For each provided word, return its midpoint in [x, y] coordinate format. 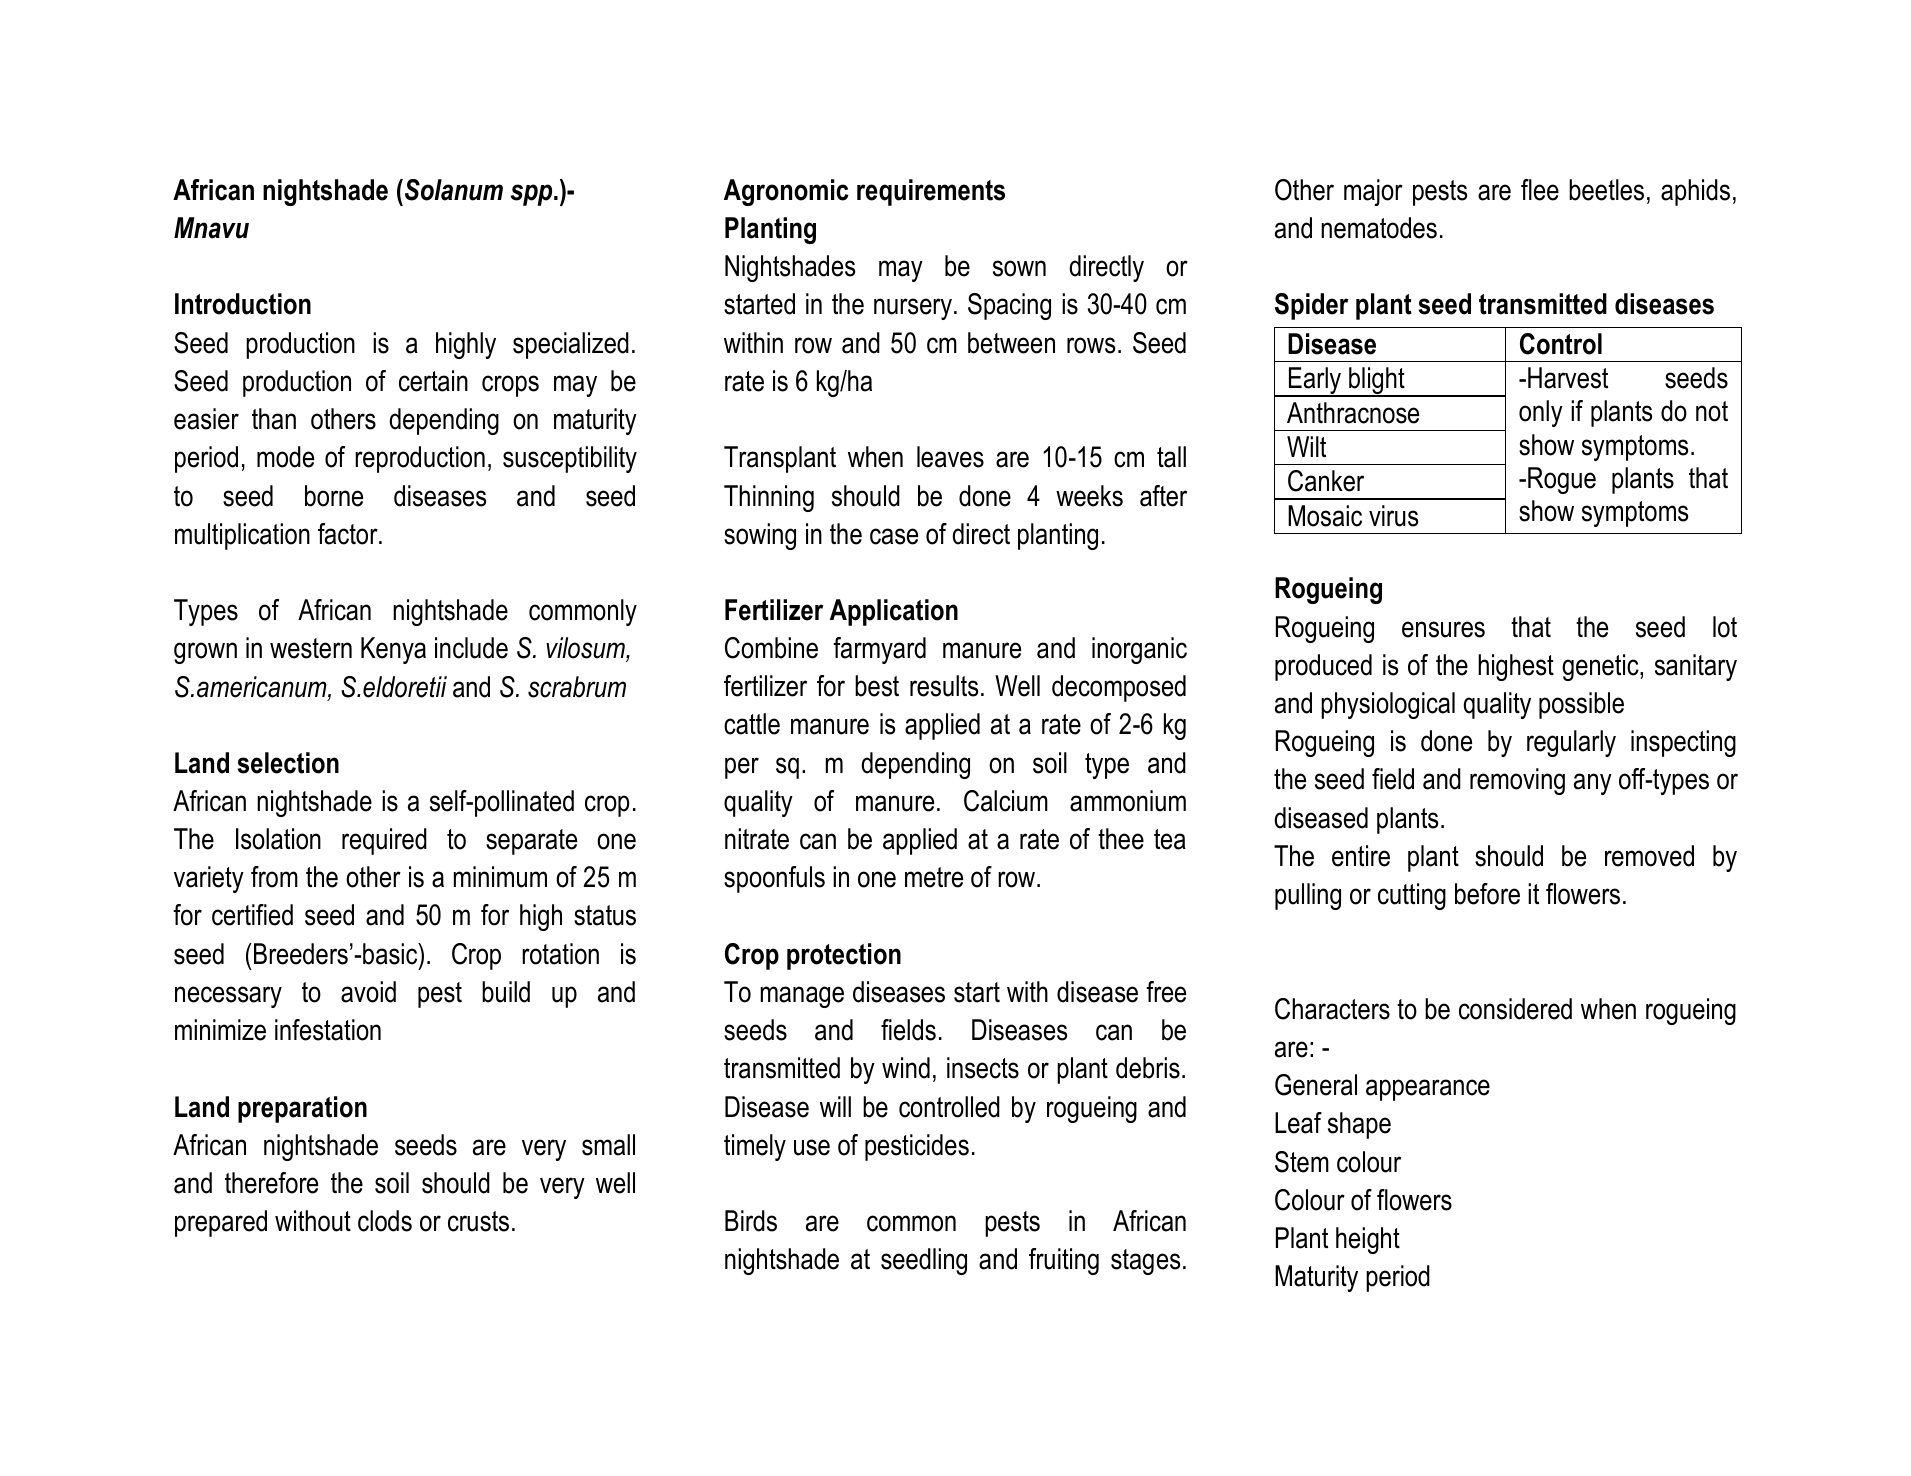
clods [385, 1221]
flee [1540, 190]
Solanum [454, 190]
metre [934, 877]
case [894, 536]
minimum [500, 877]
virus [1393, 516]
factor [349, 534]
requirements [931, 192]
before [1487, 894]
